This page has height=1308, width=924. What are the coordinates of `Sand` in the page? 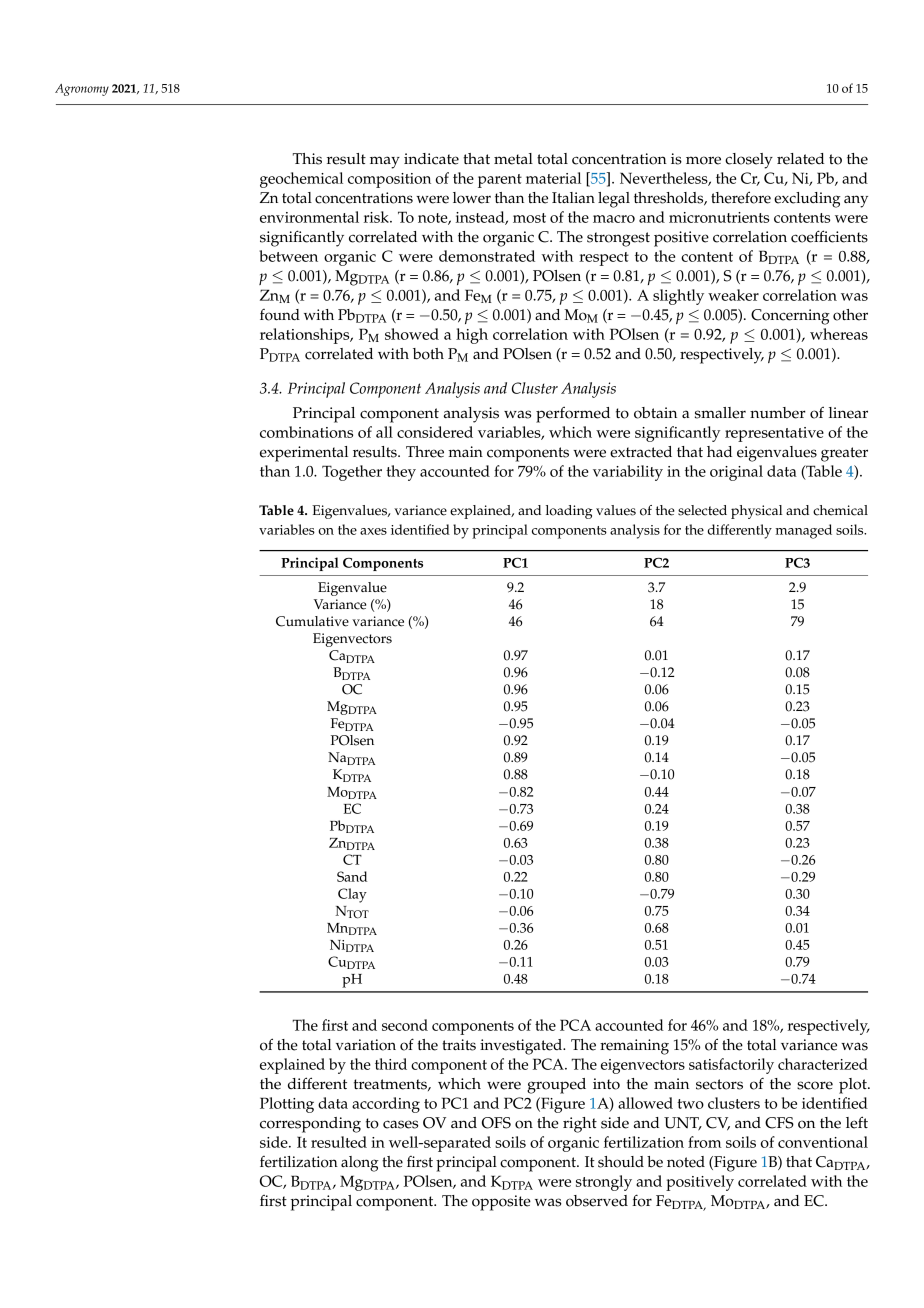 It's located at (352, 876).
